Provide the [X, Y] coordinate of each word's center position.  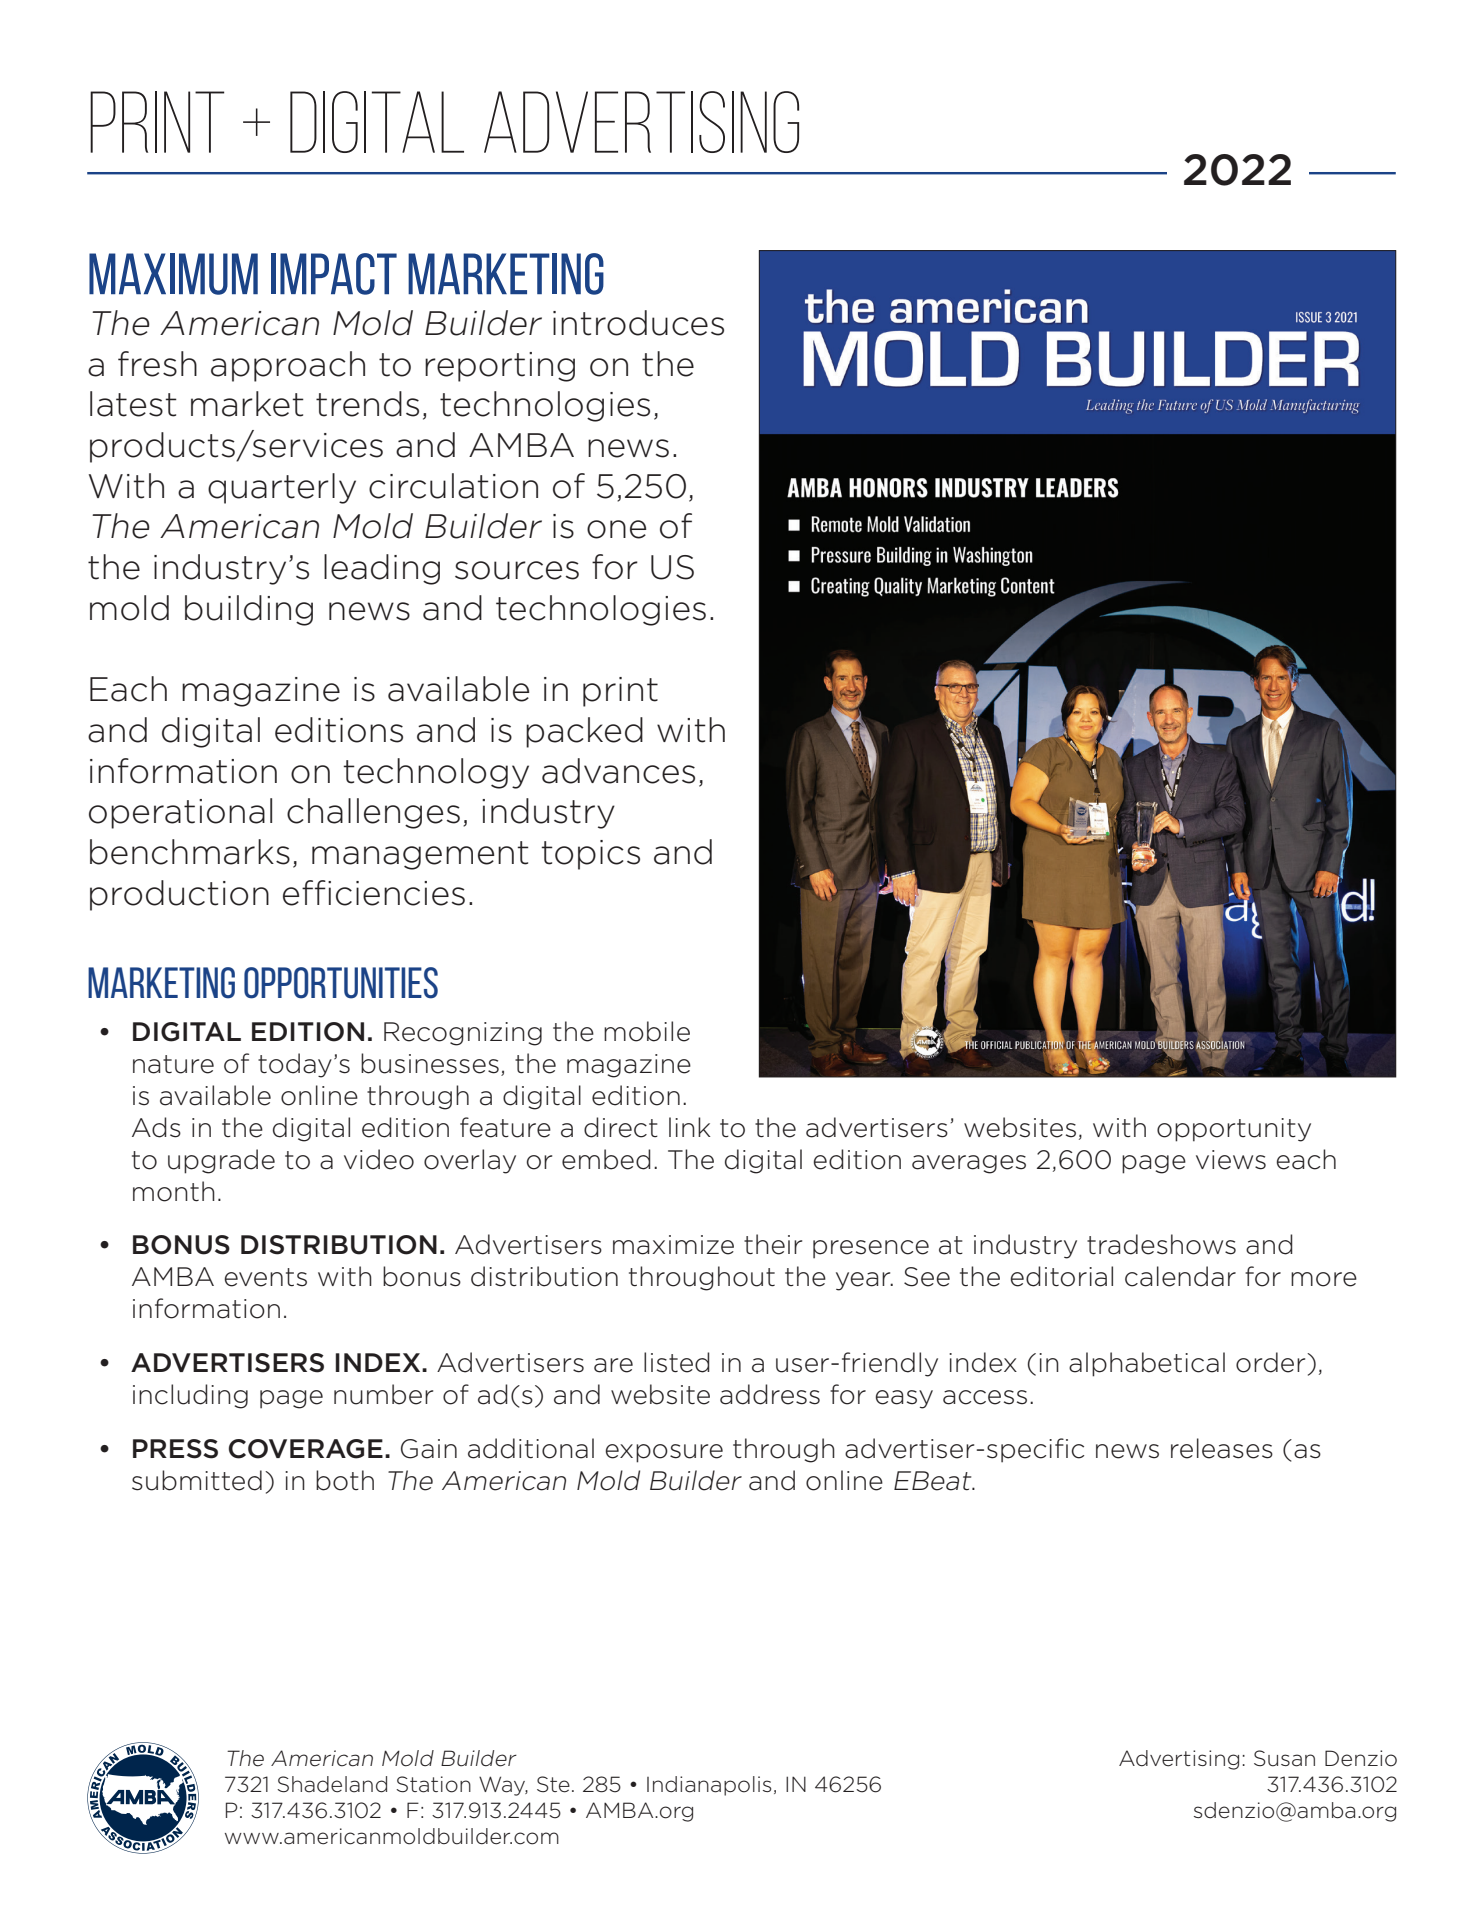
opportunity [1234, 1130]
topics [590, 855]
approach [288, 366]
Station [433, 1784]
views [1231, 1160]
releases [1222, 1448]
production [179, 895]
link [689, 1127]
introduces [638, 323]
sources [517, 570]
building [249, 610]
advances [618, 771]
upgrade [221, 1161]
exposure [664, 1453]
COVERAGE [306, 1449]
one [616, 529]
